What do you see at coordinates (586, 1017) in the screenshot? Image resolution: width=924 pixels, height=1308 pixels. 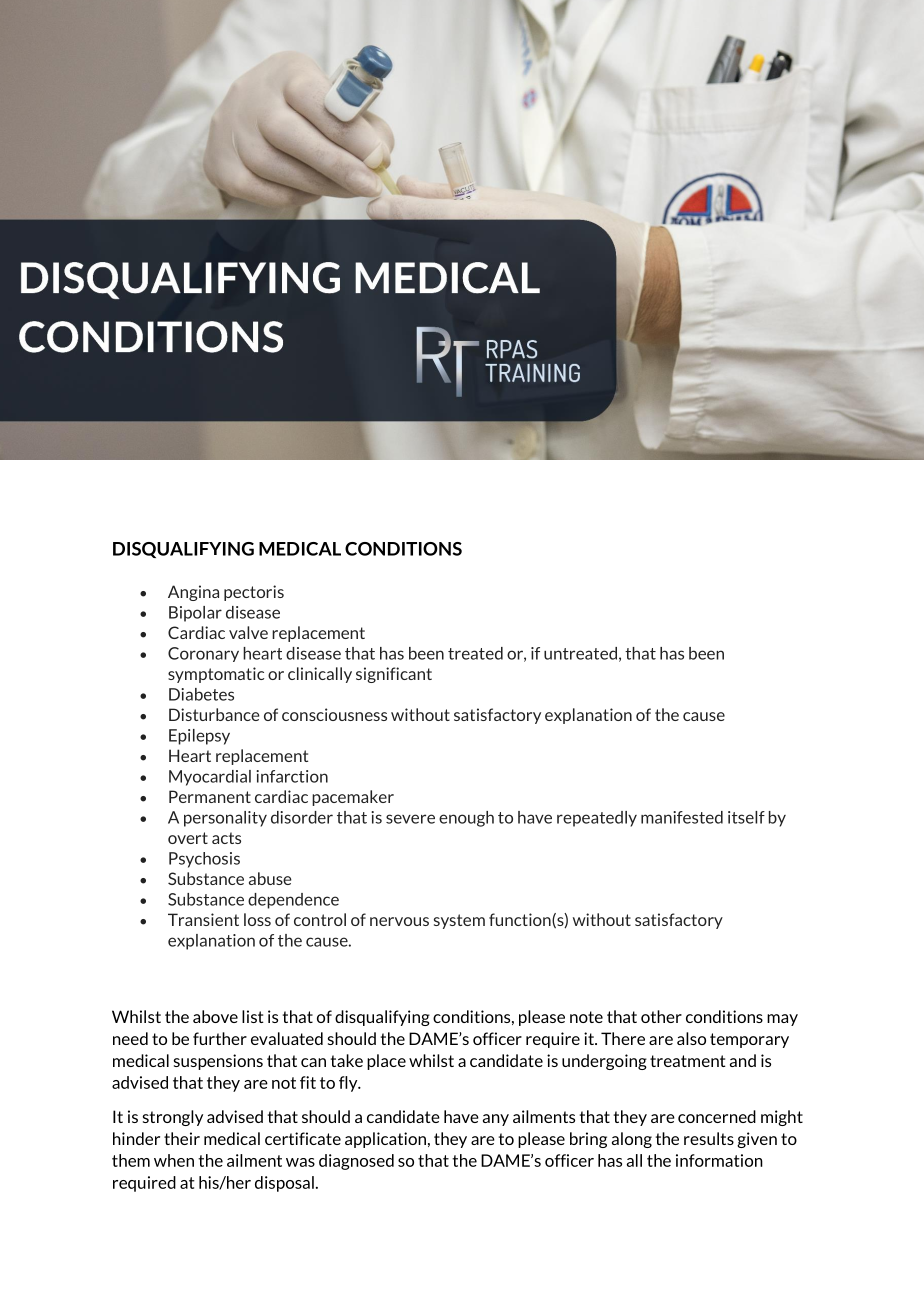 I see `note` at bounding box center [586, 1017].
